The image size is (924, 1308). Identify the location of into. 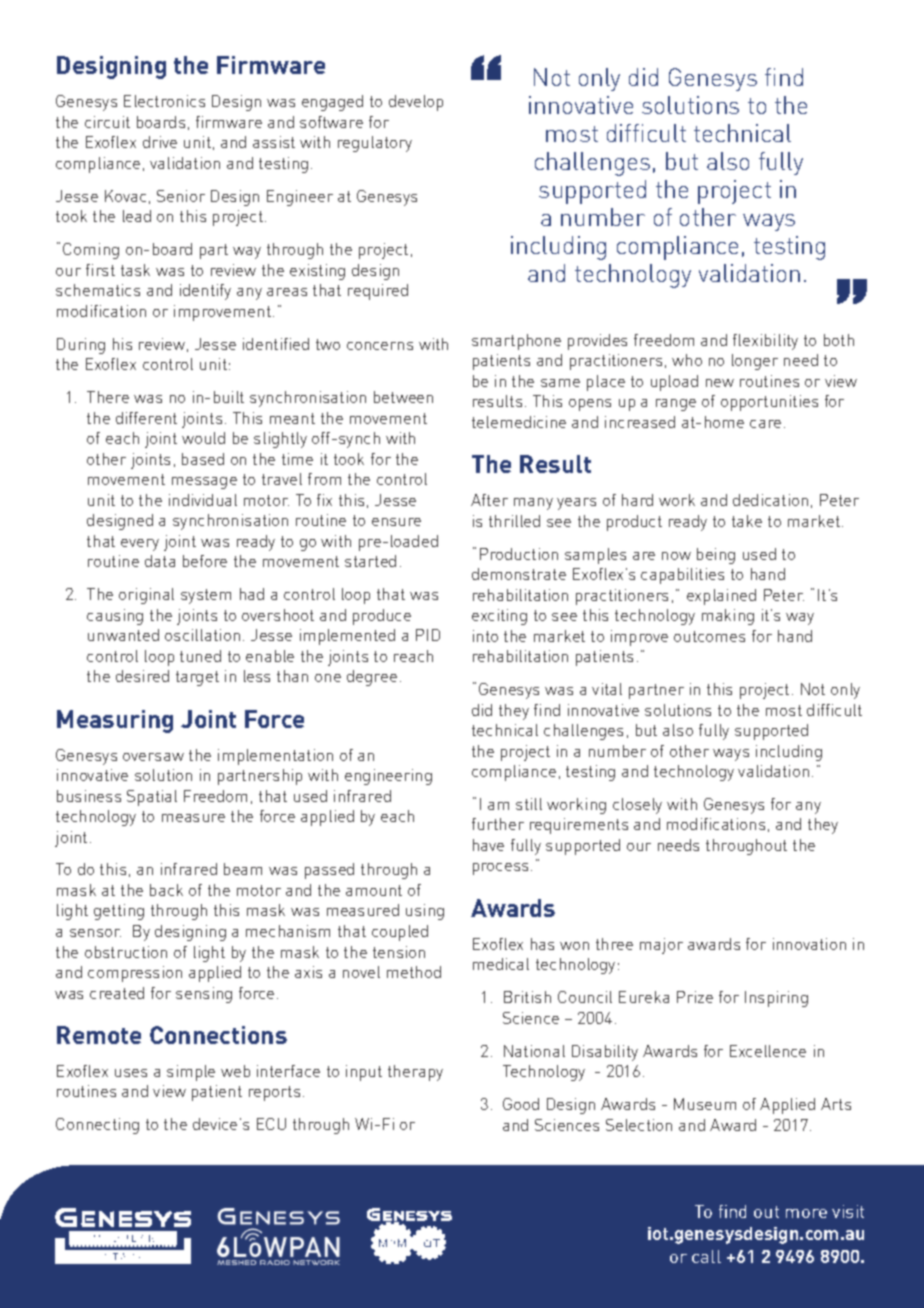
(485, 636).
